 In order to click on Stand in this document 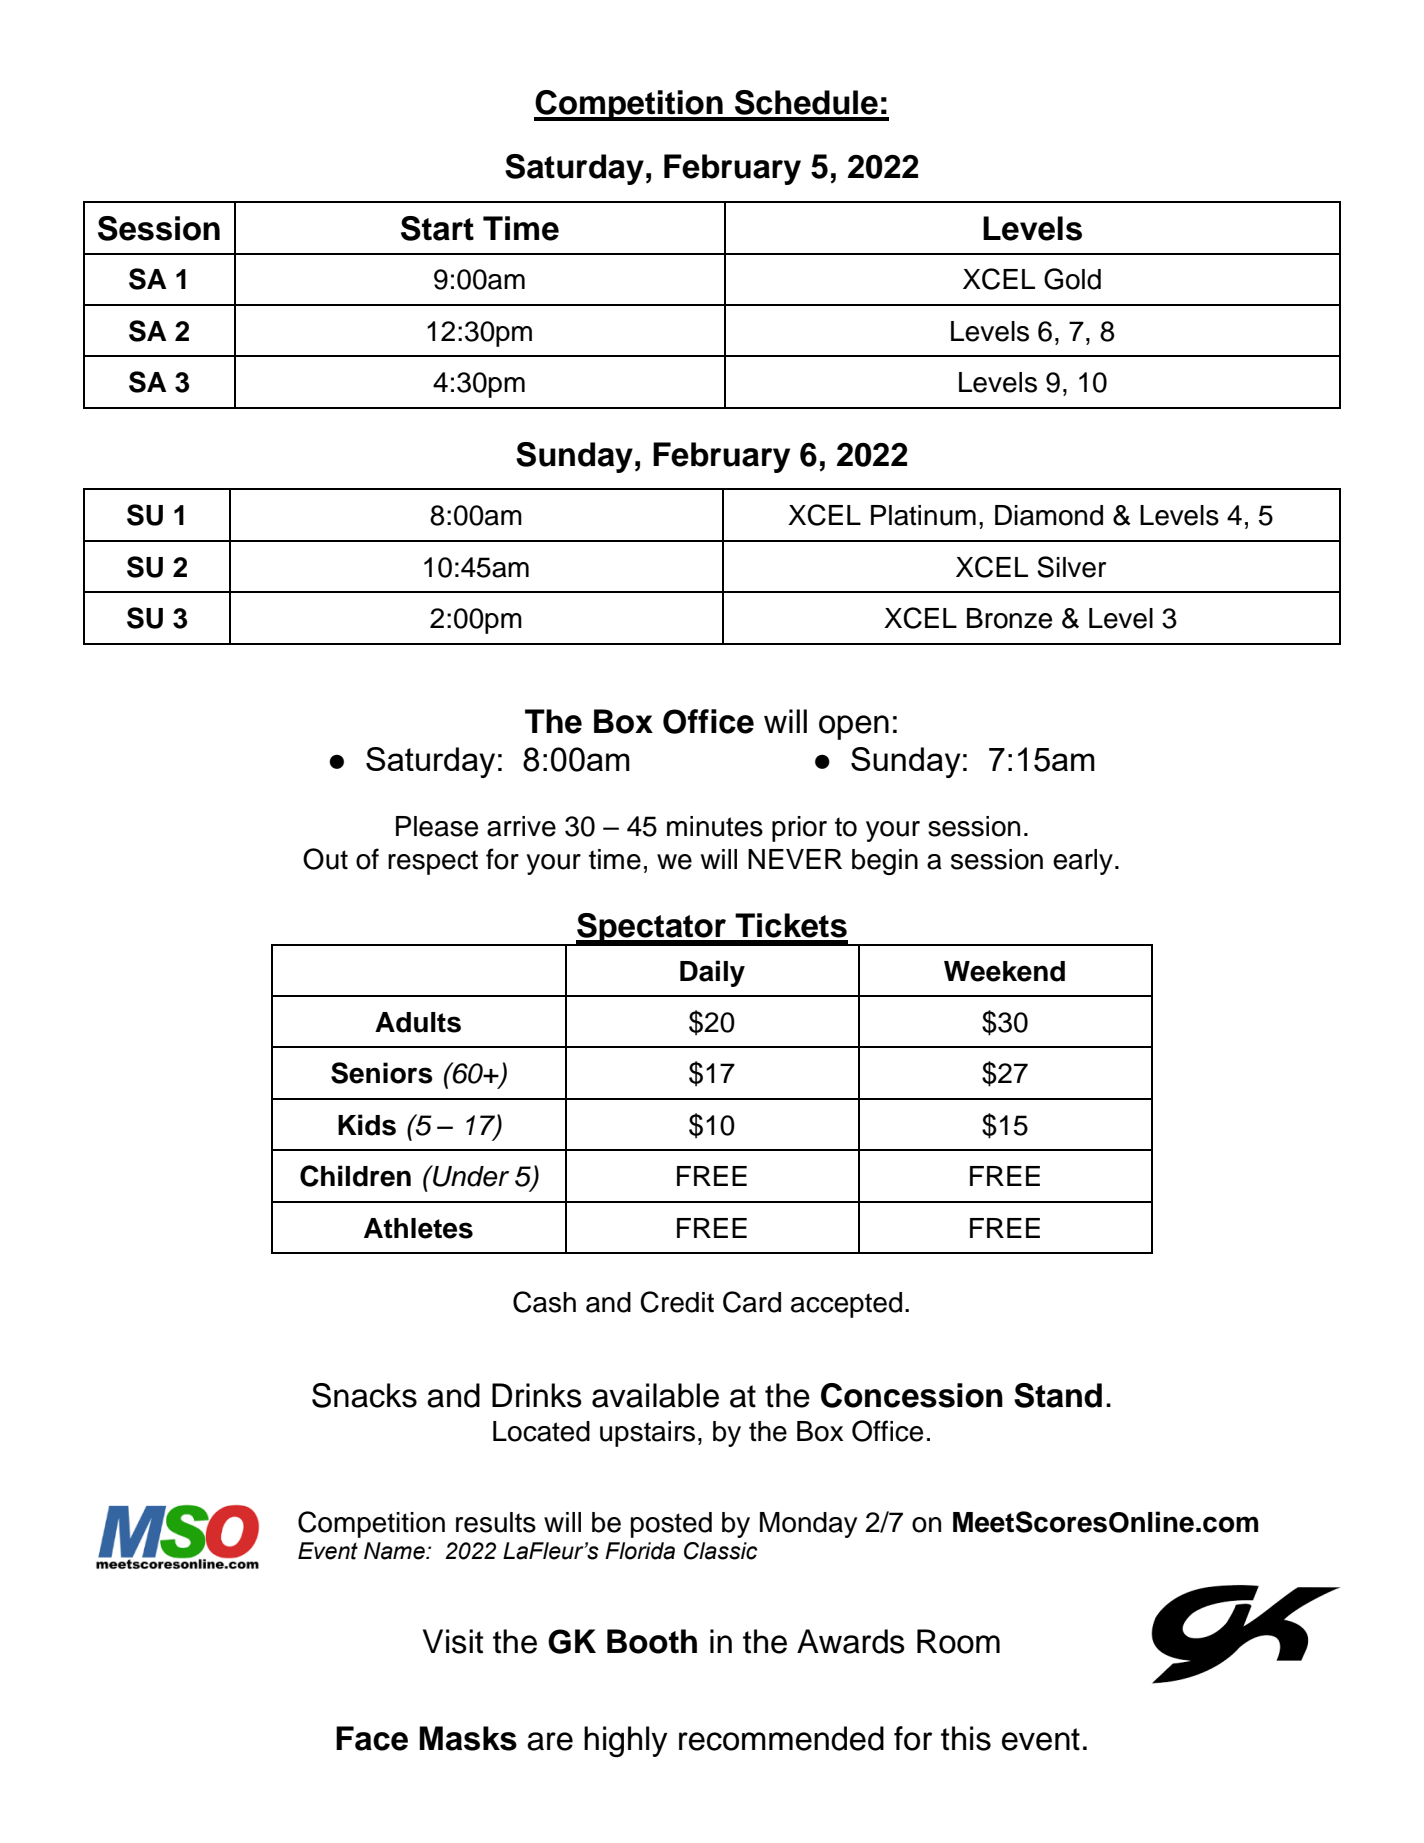, I will do `click(1058, 1395)`.
